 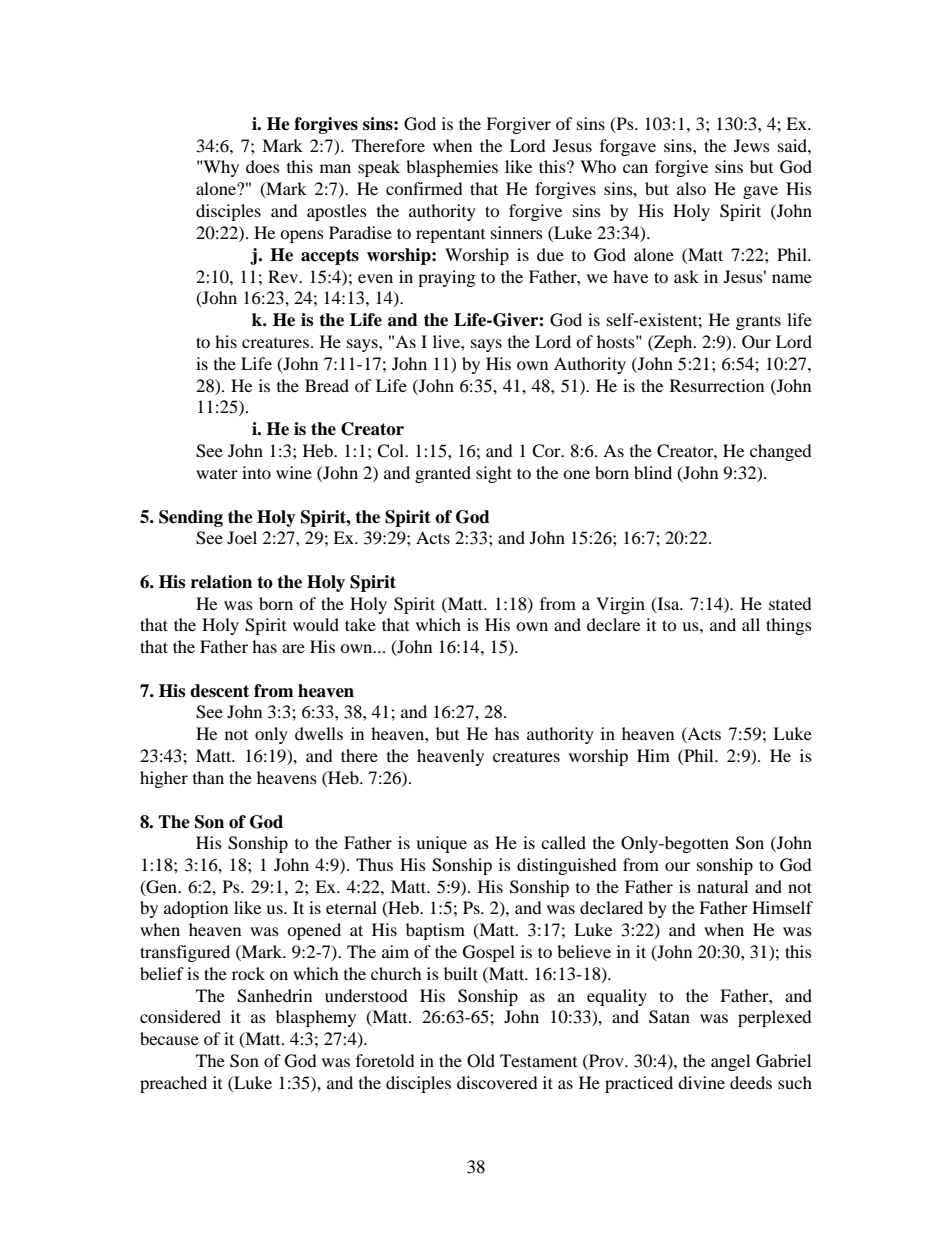 What do you see at coordinates (494, 474) in the document?
I see `sight` at bounding box center [494, 474].
